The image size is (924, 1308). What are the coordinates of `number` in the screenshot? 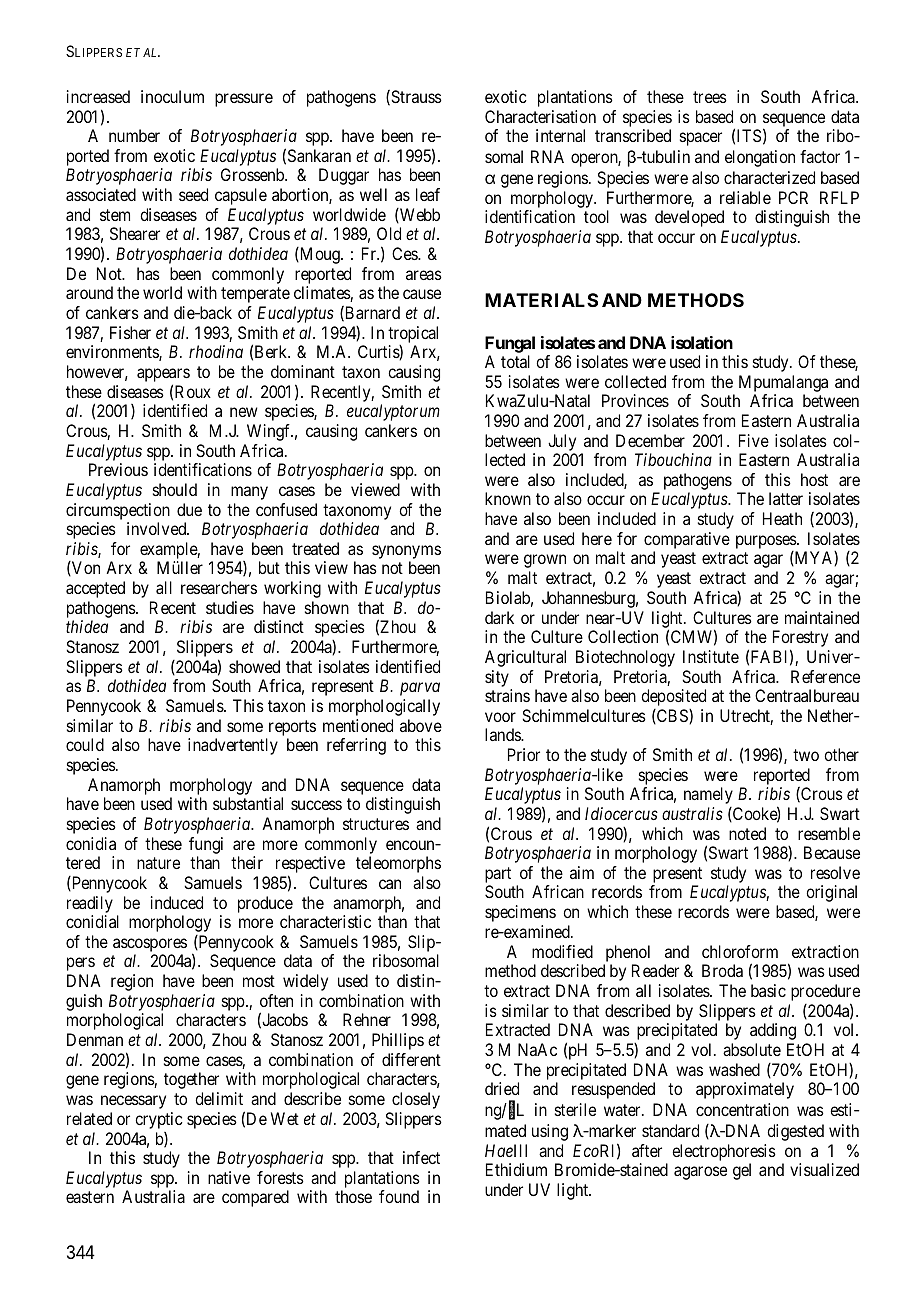 It's located at (134, 135).
